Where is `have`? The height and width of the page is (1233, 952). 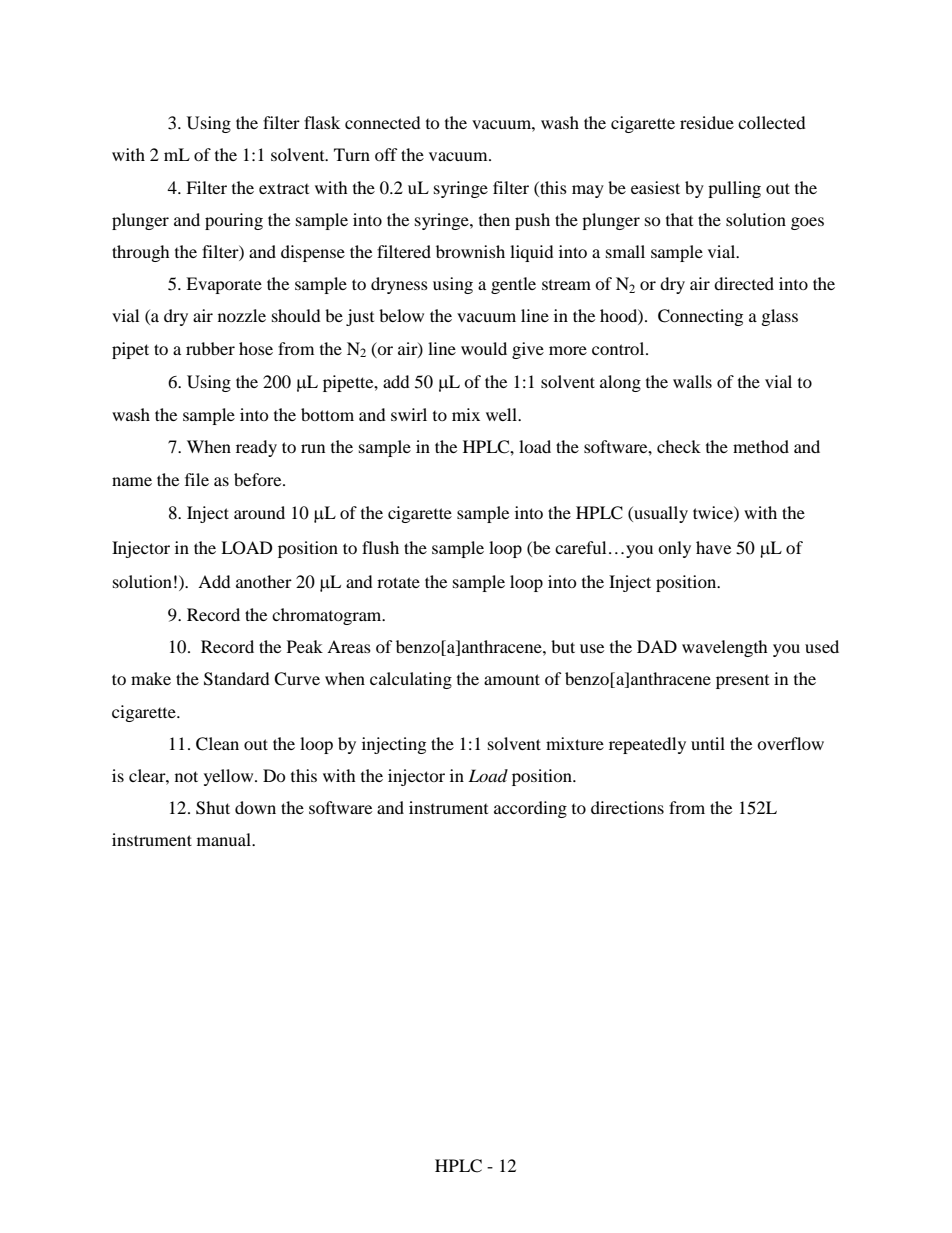 have is located at coordinates (713, 547).
